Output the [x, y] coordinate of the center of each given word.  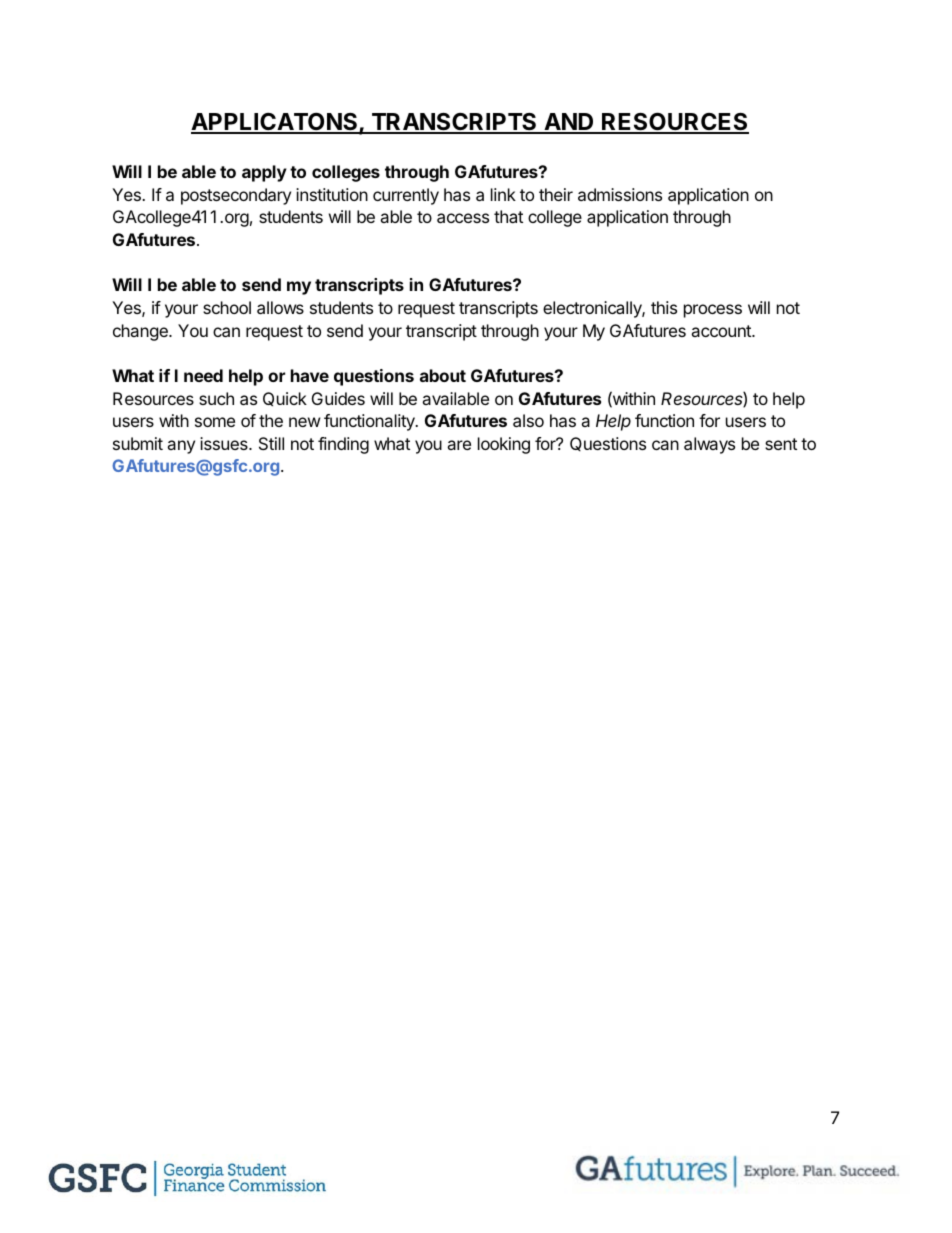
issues [225, 443]
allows [280, 307]
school [227, 307]
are [459, 445]
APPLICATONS [275, 123]
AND [569, 123]
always [709, 445]
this [664, 307]
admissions [620, 194]
